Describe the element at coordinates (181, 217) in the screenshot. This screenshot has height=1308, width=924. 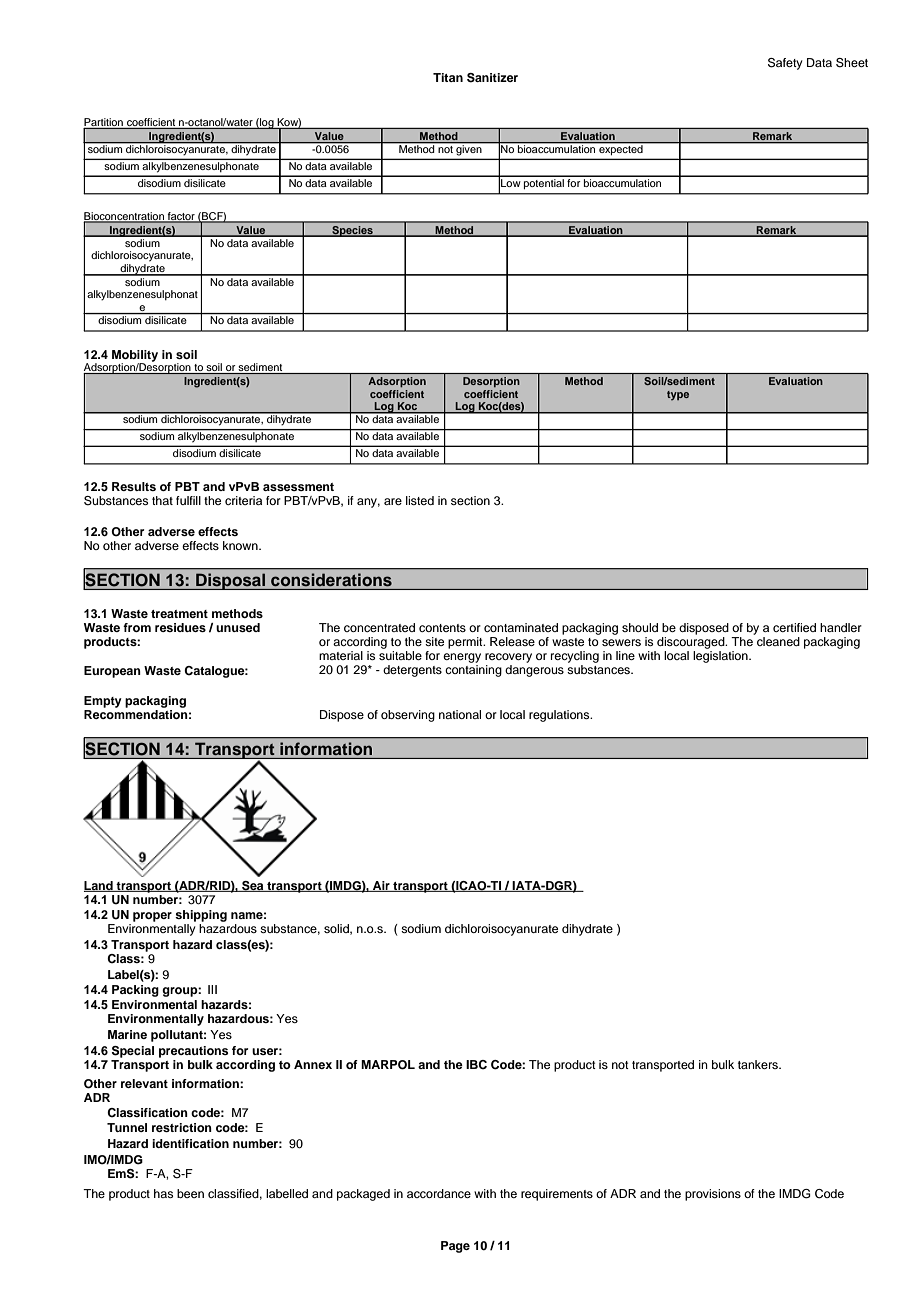
I see `factor` at that location.
